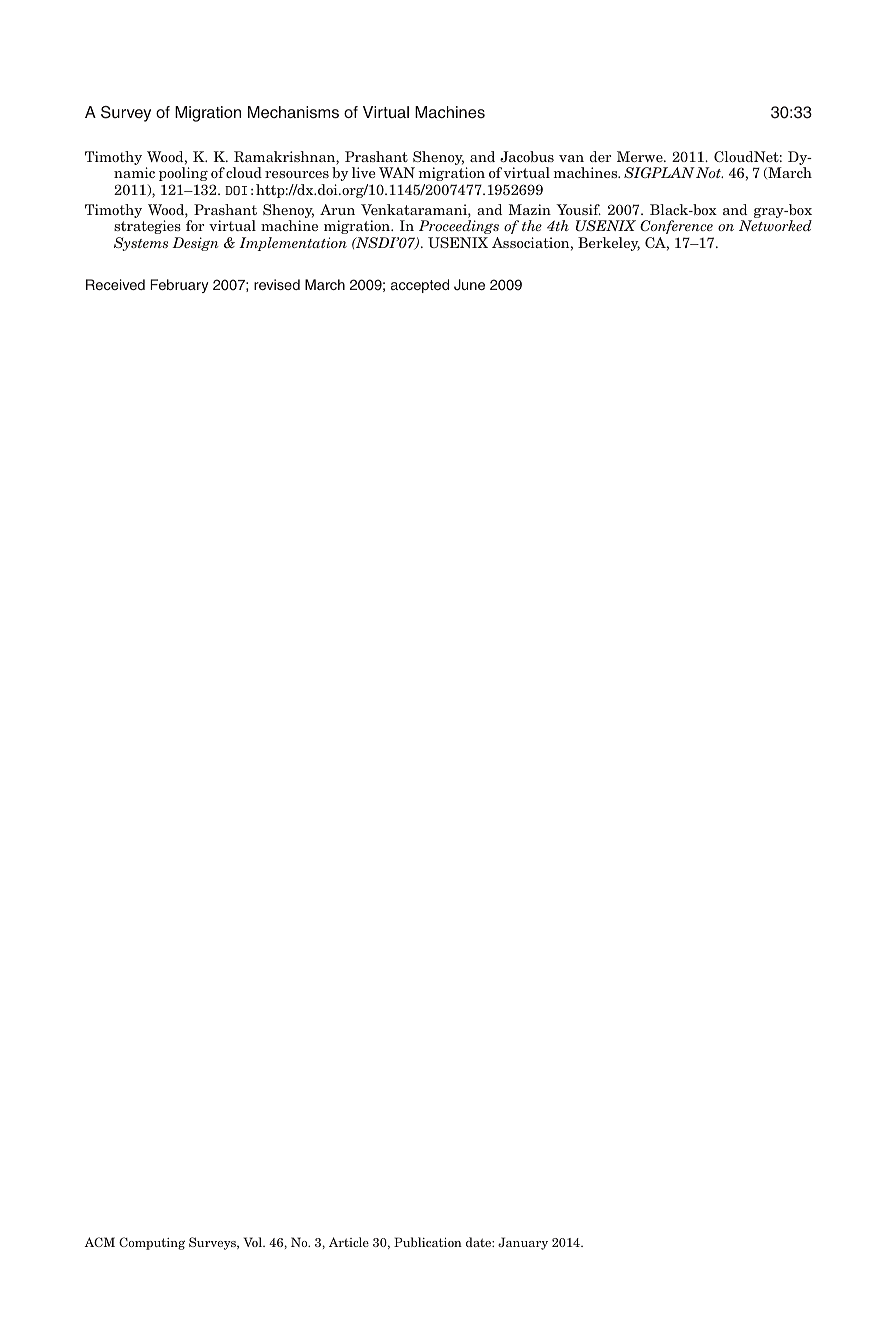 The height and width of the image is (1328, 896). What do you see at coordinates (709, 172) in the image?
I see `Not` at bounding box center [709, 172].
